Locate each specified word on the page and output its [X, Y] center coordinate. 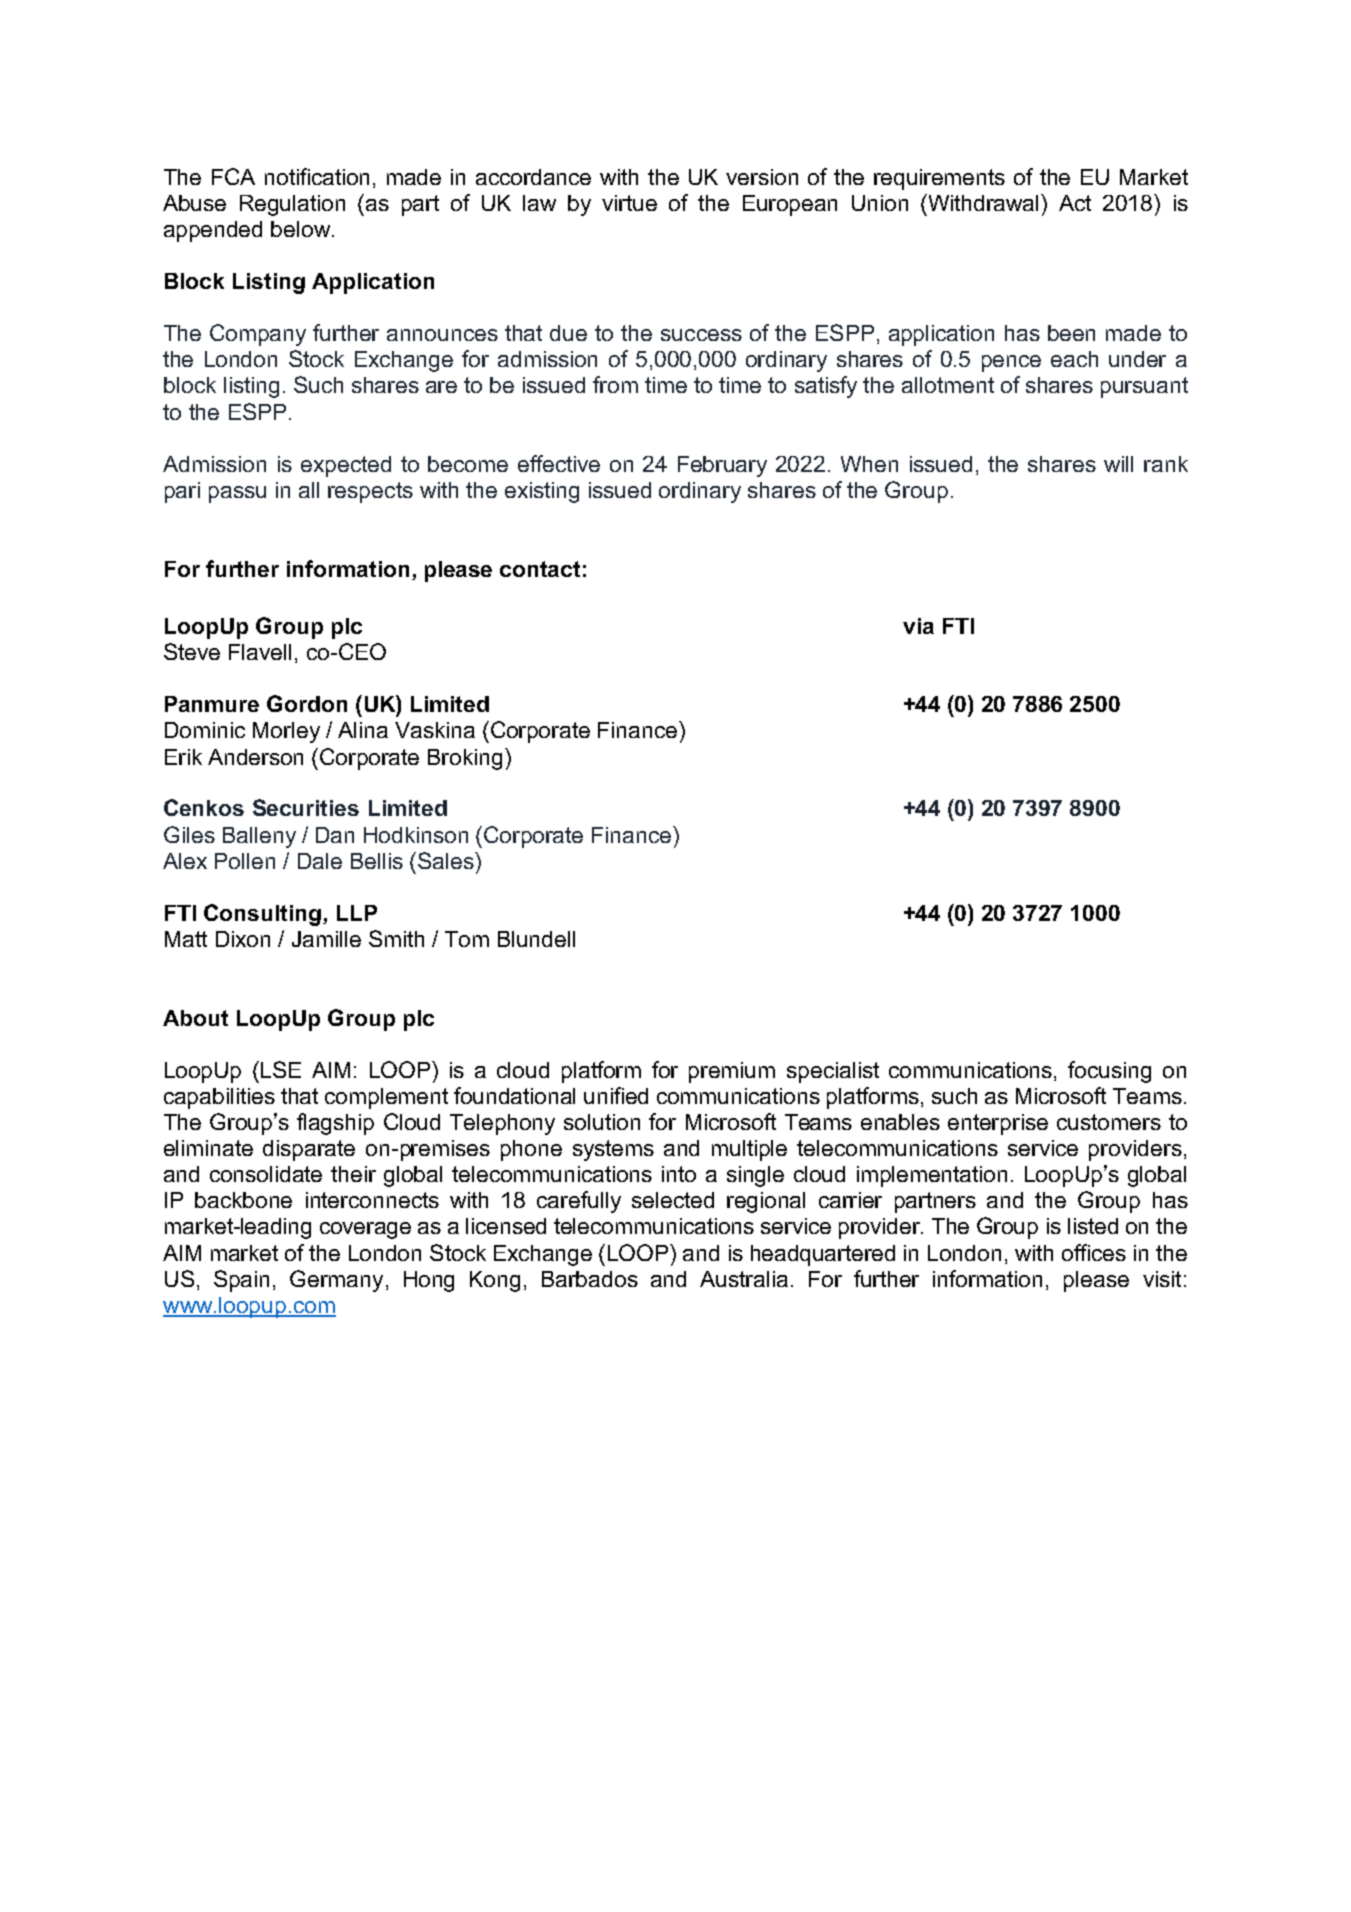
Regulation [292, 205]
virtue [629, 203]
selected [673, 1200]
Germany [336, 1281]
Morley [286, 732]
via [918, 626]
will [1118, 464]
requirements [939, 179]
